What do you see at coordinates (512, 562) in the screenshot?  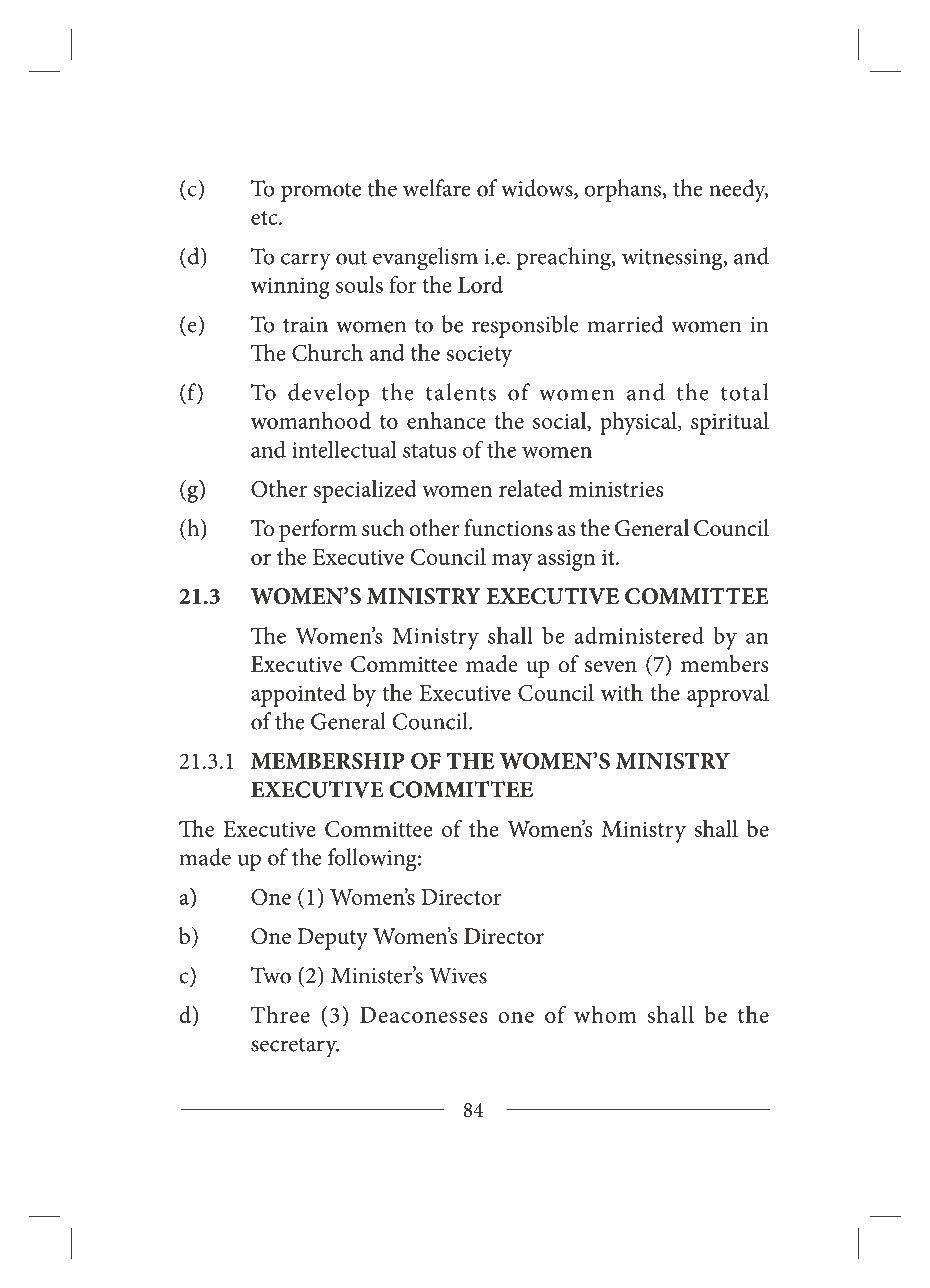 I see `may` at bounding box center [512, 562].
